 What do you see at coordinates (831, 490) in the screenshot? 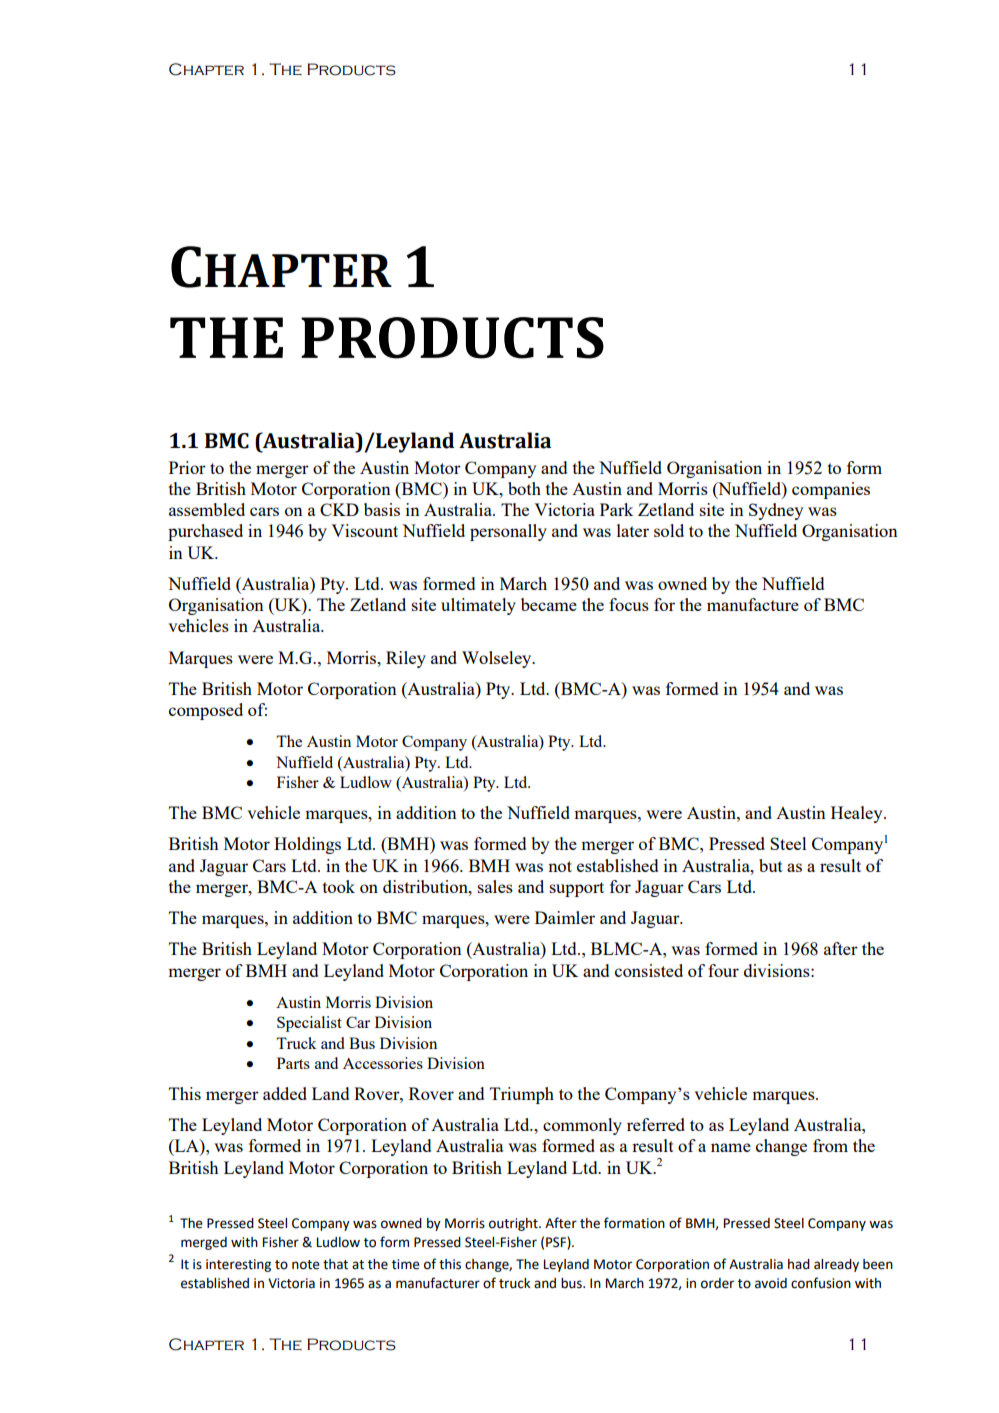
I see `companies` at bounding box center [831, 490].
